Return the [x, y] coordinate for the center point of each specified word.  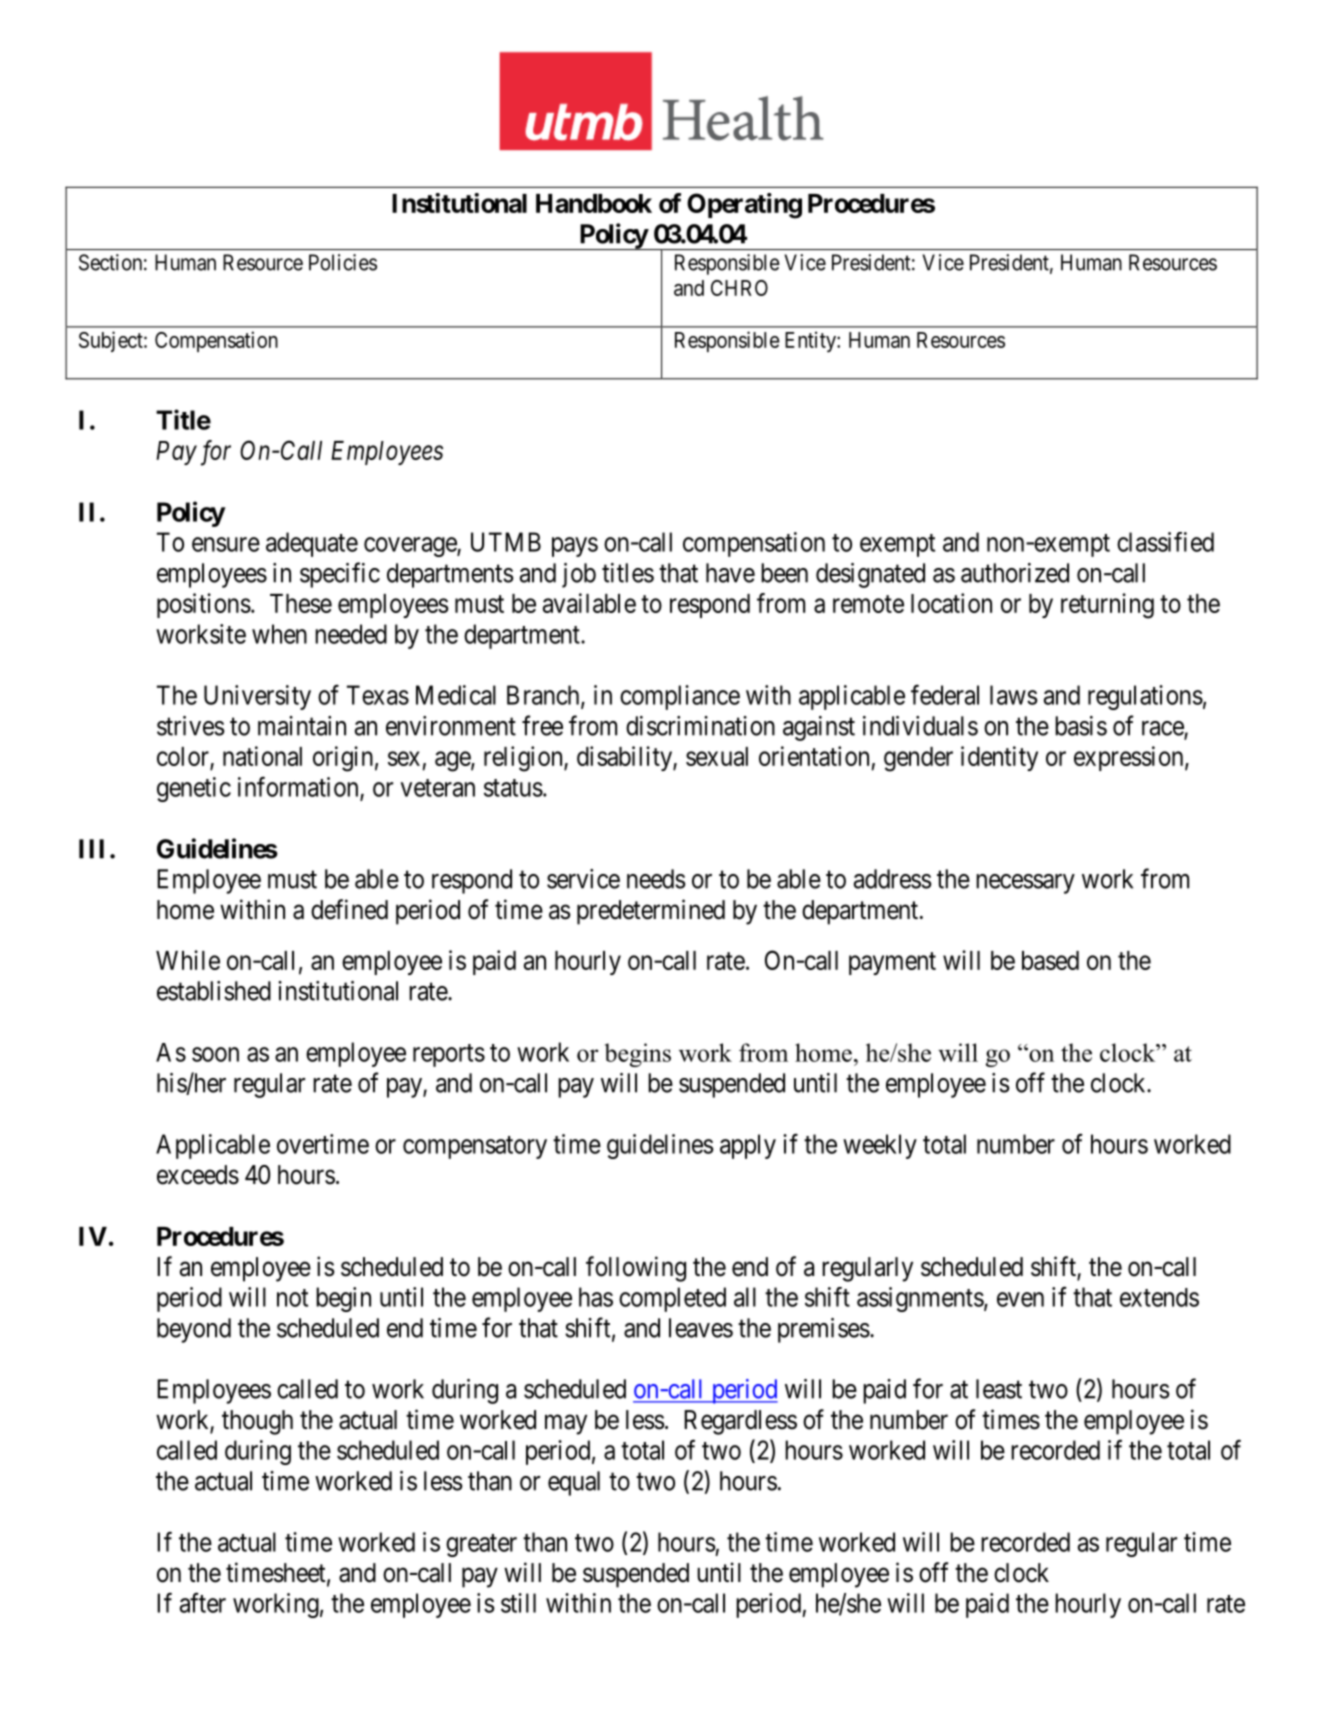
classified [1165, 542]
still [518, 1603]
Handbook [594, 203]
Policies [343, 262]
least [999, 1389]
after [203, 1602]
